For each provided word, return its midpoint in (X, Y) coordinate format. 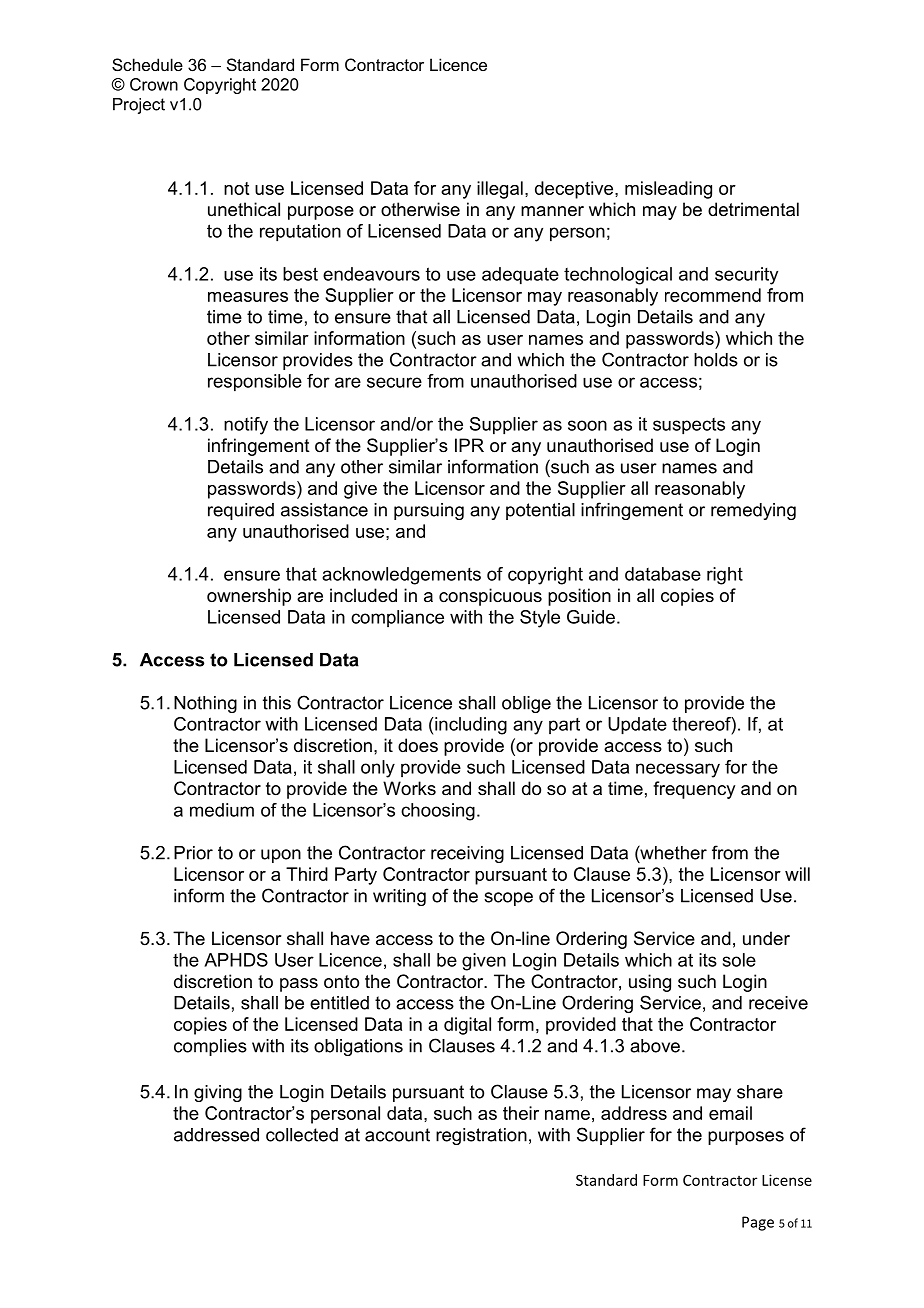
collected (302, 1135)
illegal (500, 190)
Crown (154, 84)
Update (637, 726)
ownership (249, 597)
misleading (668, 190)
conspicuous (490, 597)
